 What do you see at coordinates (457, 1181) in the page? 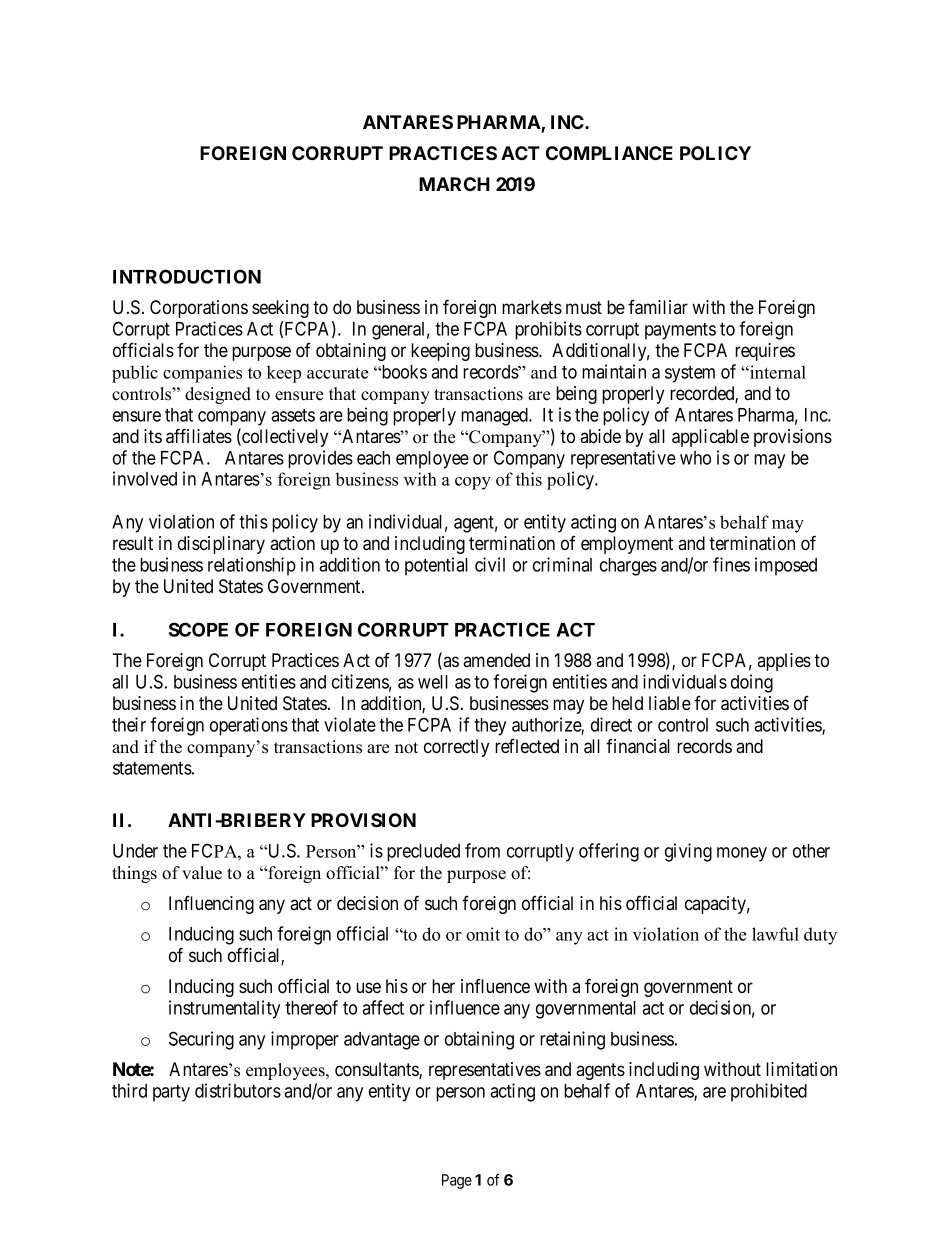
I see `Page` at bounding box center [457, 1181].
